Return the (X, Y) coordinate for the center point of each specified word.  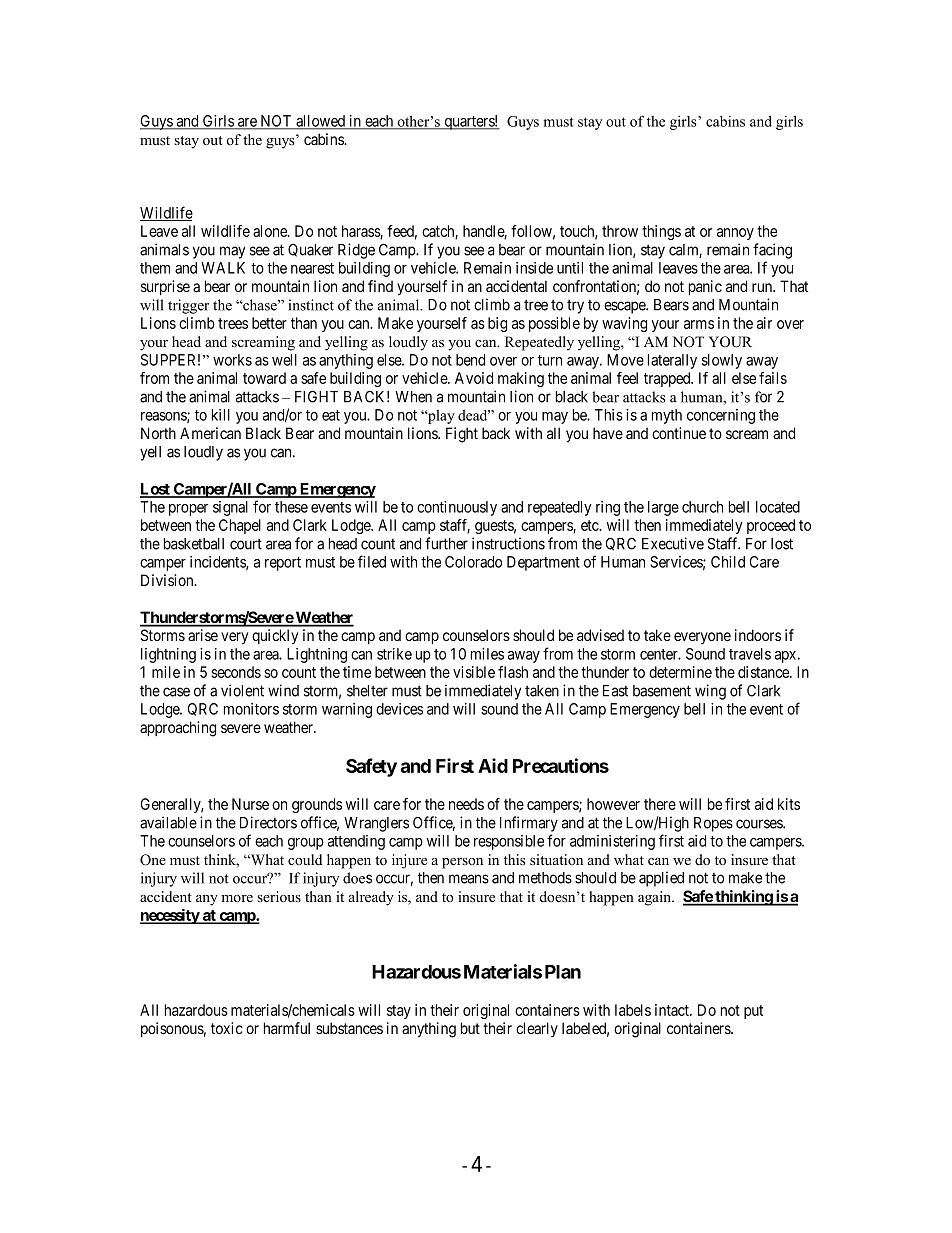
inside (534, 268)
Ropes (713, 824)
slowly (722, 361)
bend (470, 360)
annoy (735, 234)
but (470, 1028)
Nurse (250, 804)
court (246, 544)
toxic (227, 1028)
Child (728, 562)
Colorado (473, 562)
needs (466, 804)
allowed (321, 122)
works (232, 360)
